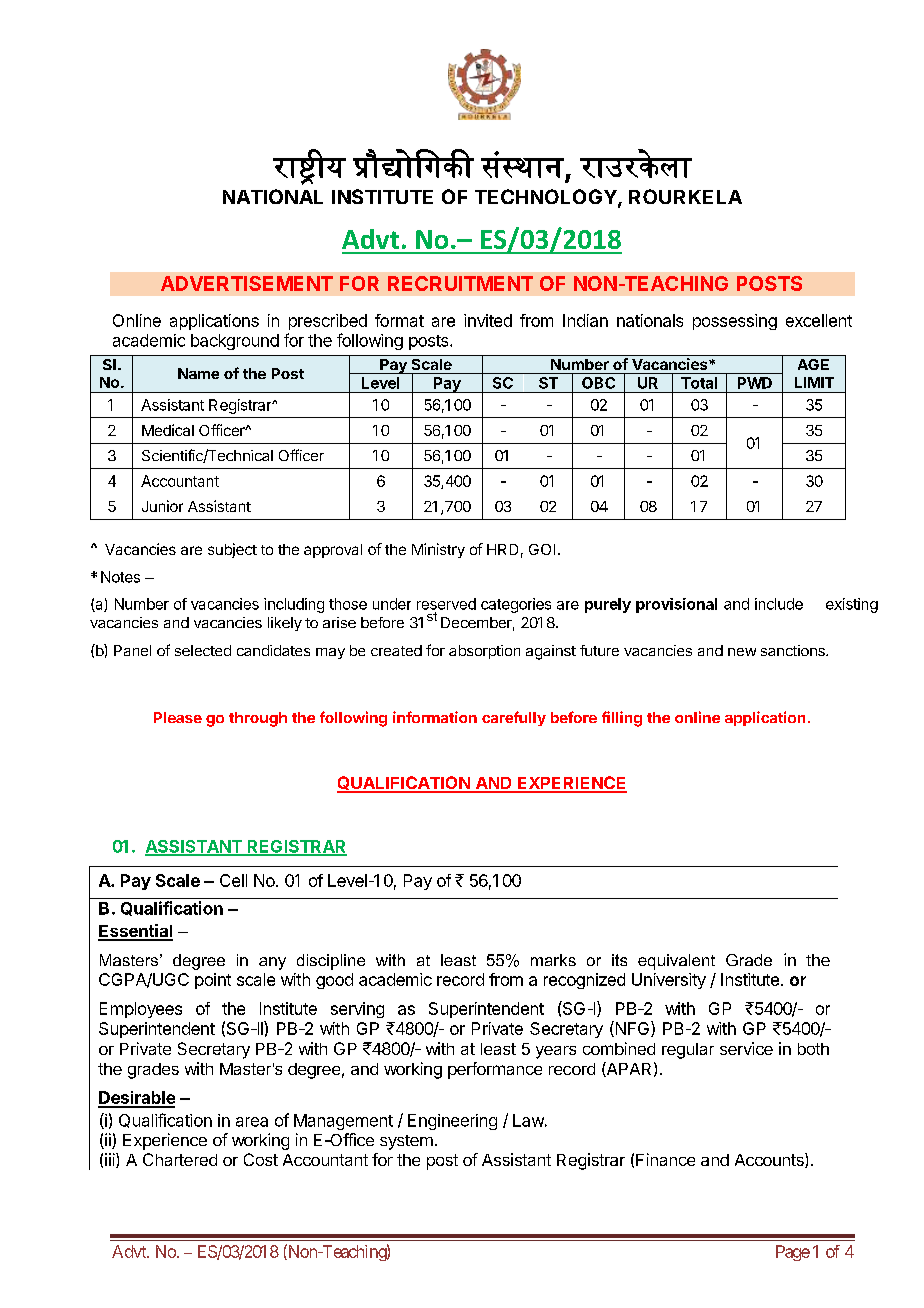  What do you see at coordinates (180, 1159) in the screenshot?
I see `Chartered` at bounding box center [180, 1159].
